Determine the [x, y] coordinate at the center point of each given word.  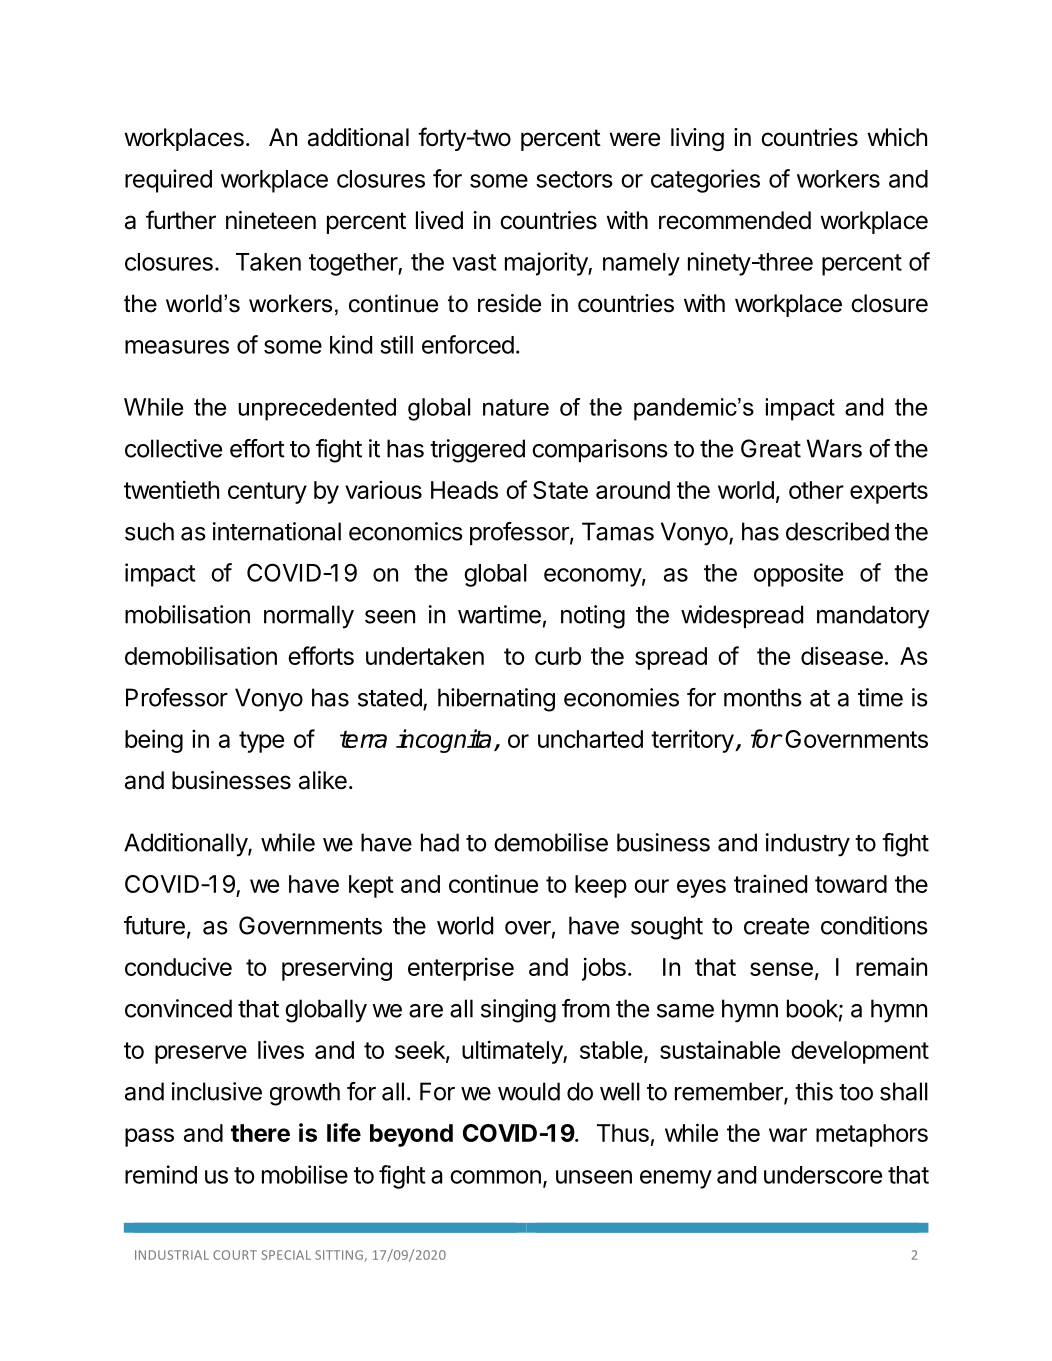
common [495, 1177]
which [897, 137]
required [168, 181]
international [277, 531]
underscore [823, 1175]
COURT [235, 1255]
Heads [464, 490]
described [837, 531]
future [154, 925]
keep [601, 886]
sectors [574, 179]
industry [808, 845]
